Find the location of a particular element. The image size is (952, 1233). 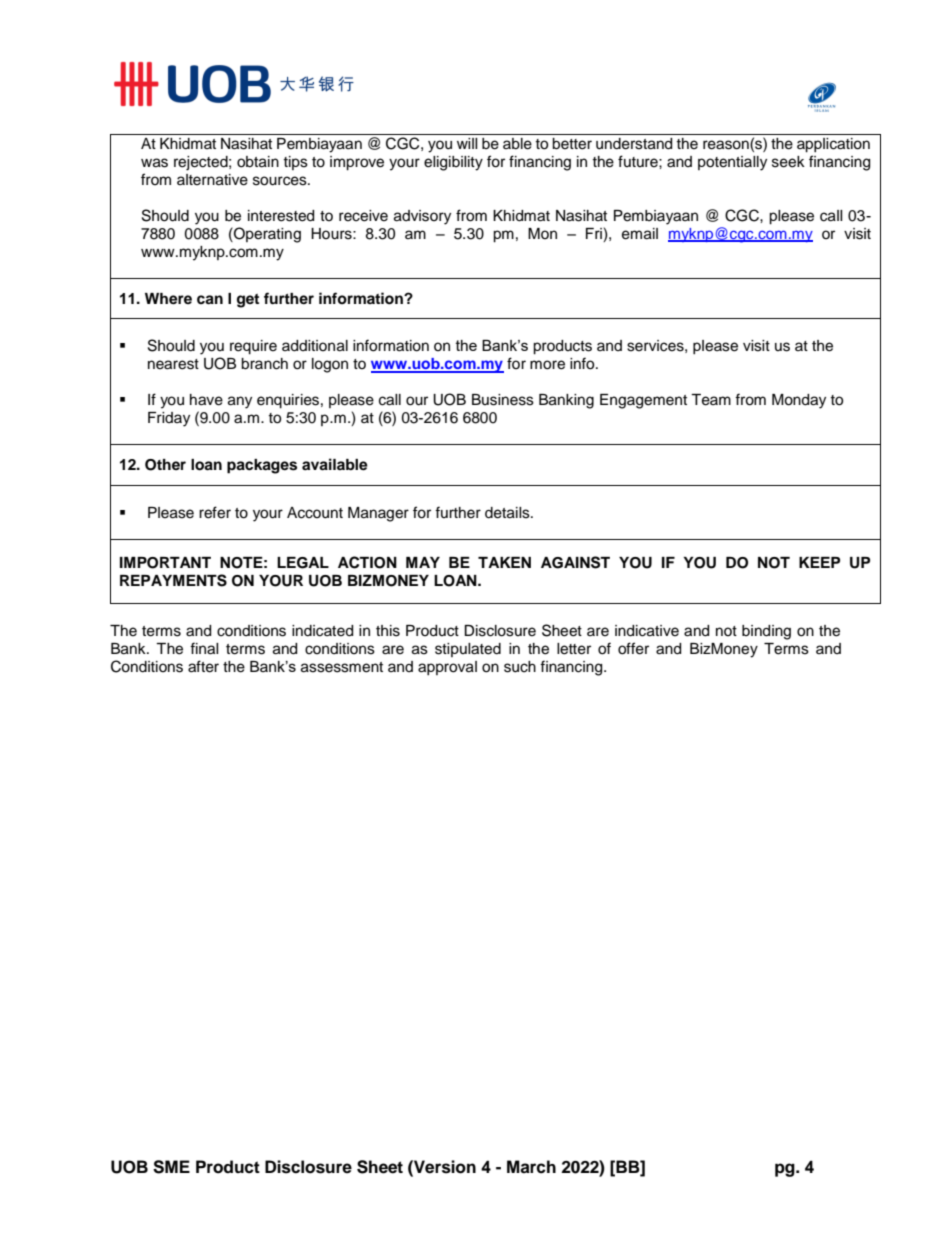

approval is located at coordinates (447, 668).
